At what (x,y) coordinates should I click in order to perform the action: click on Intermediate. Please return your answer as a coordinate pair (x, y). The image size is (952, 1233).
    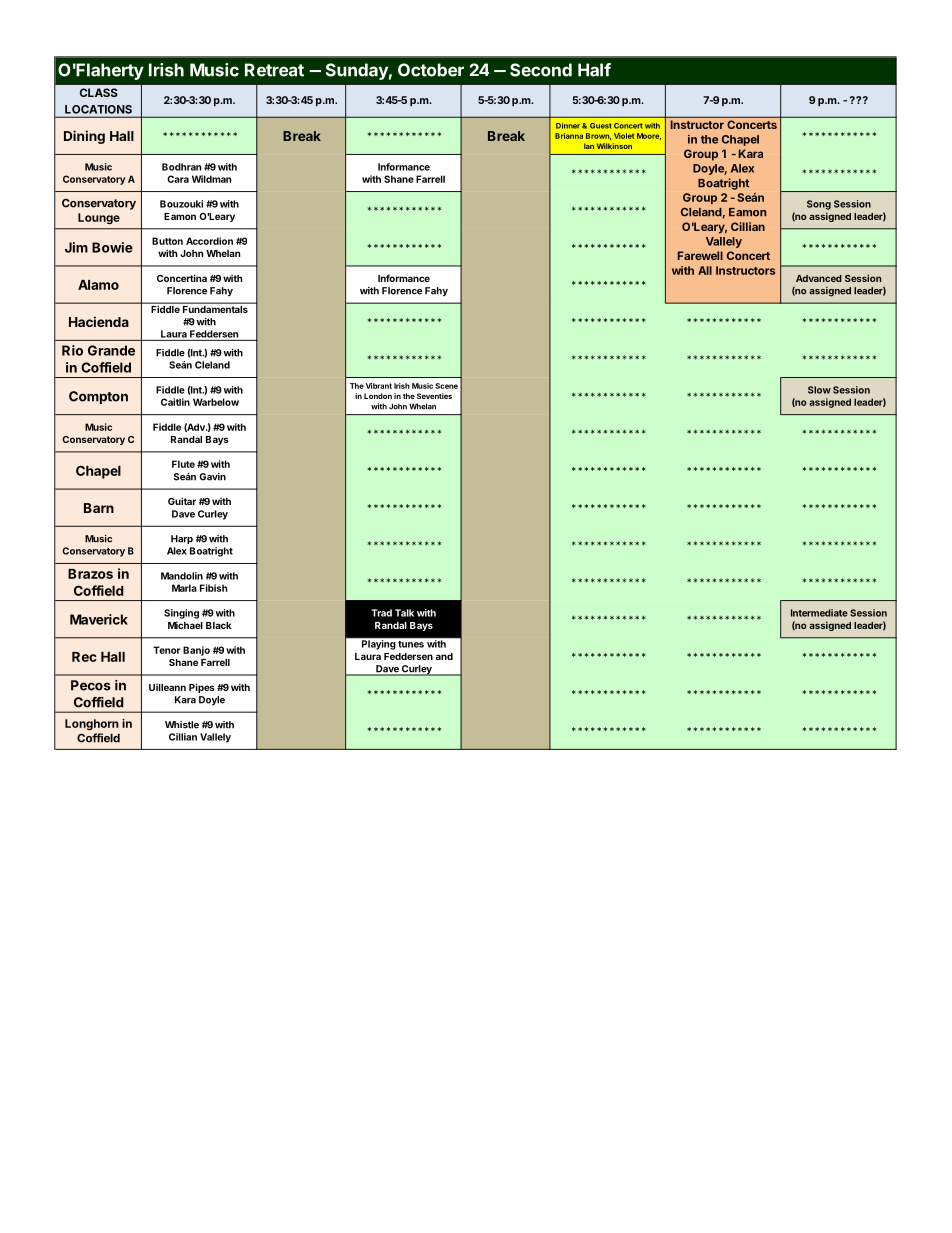
    Looking at the image, I should click on (819, 613).
